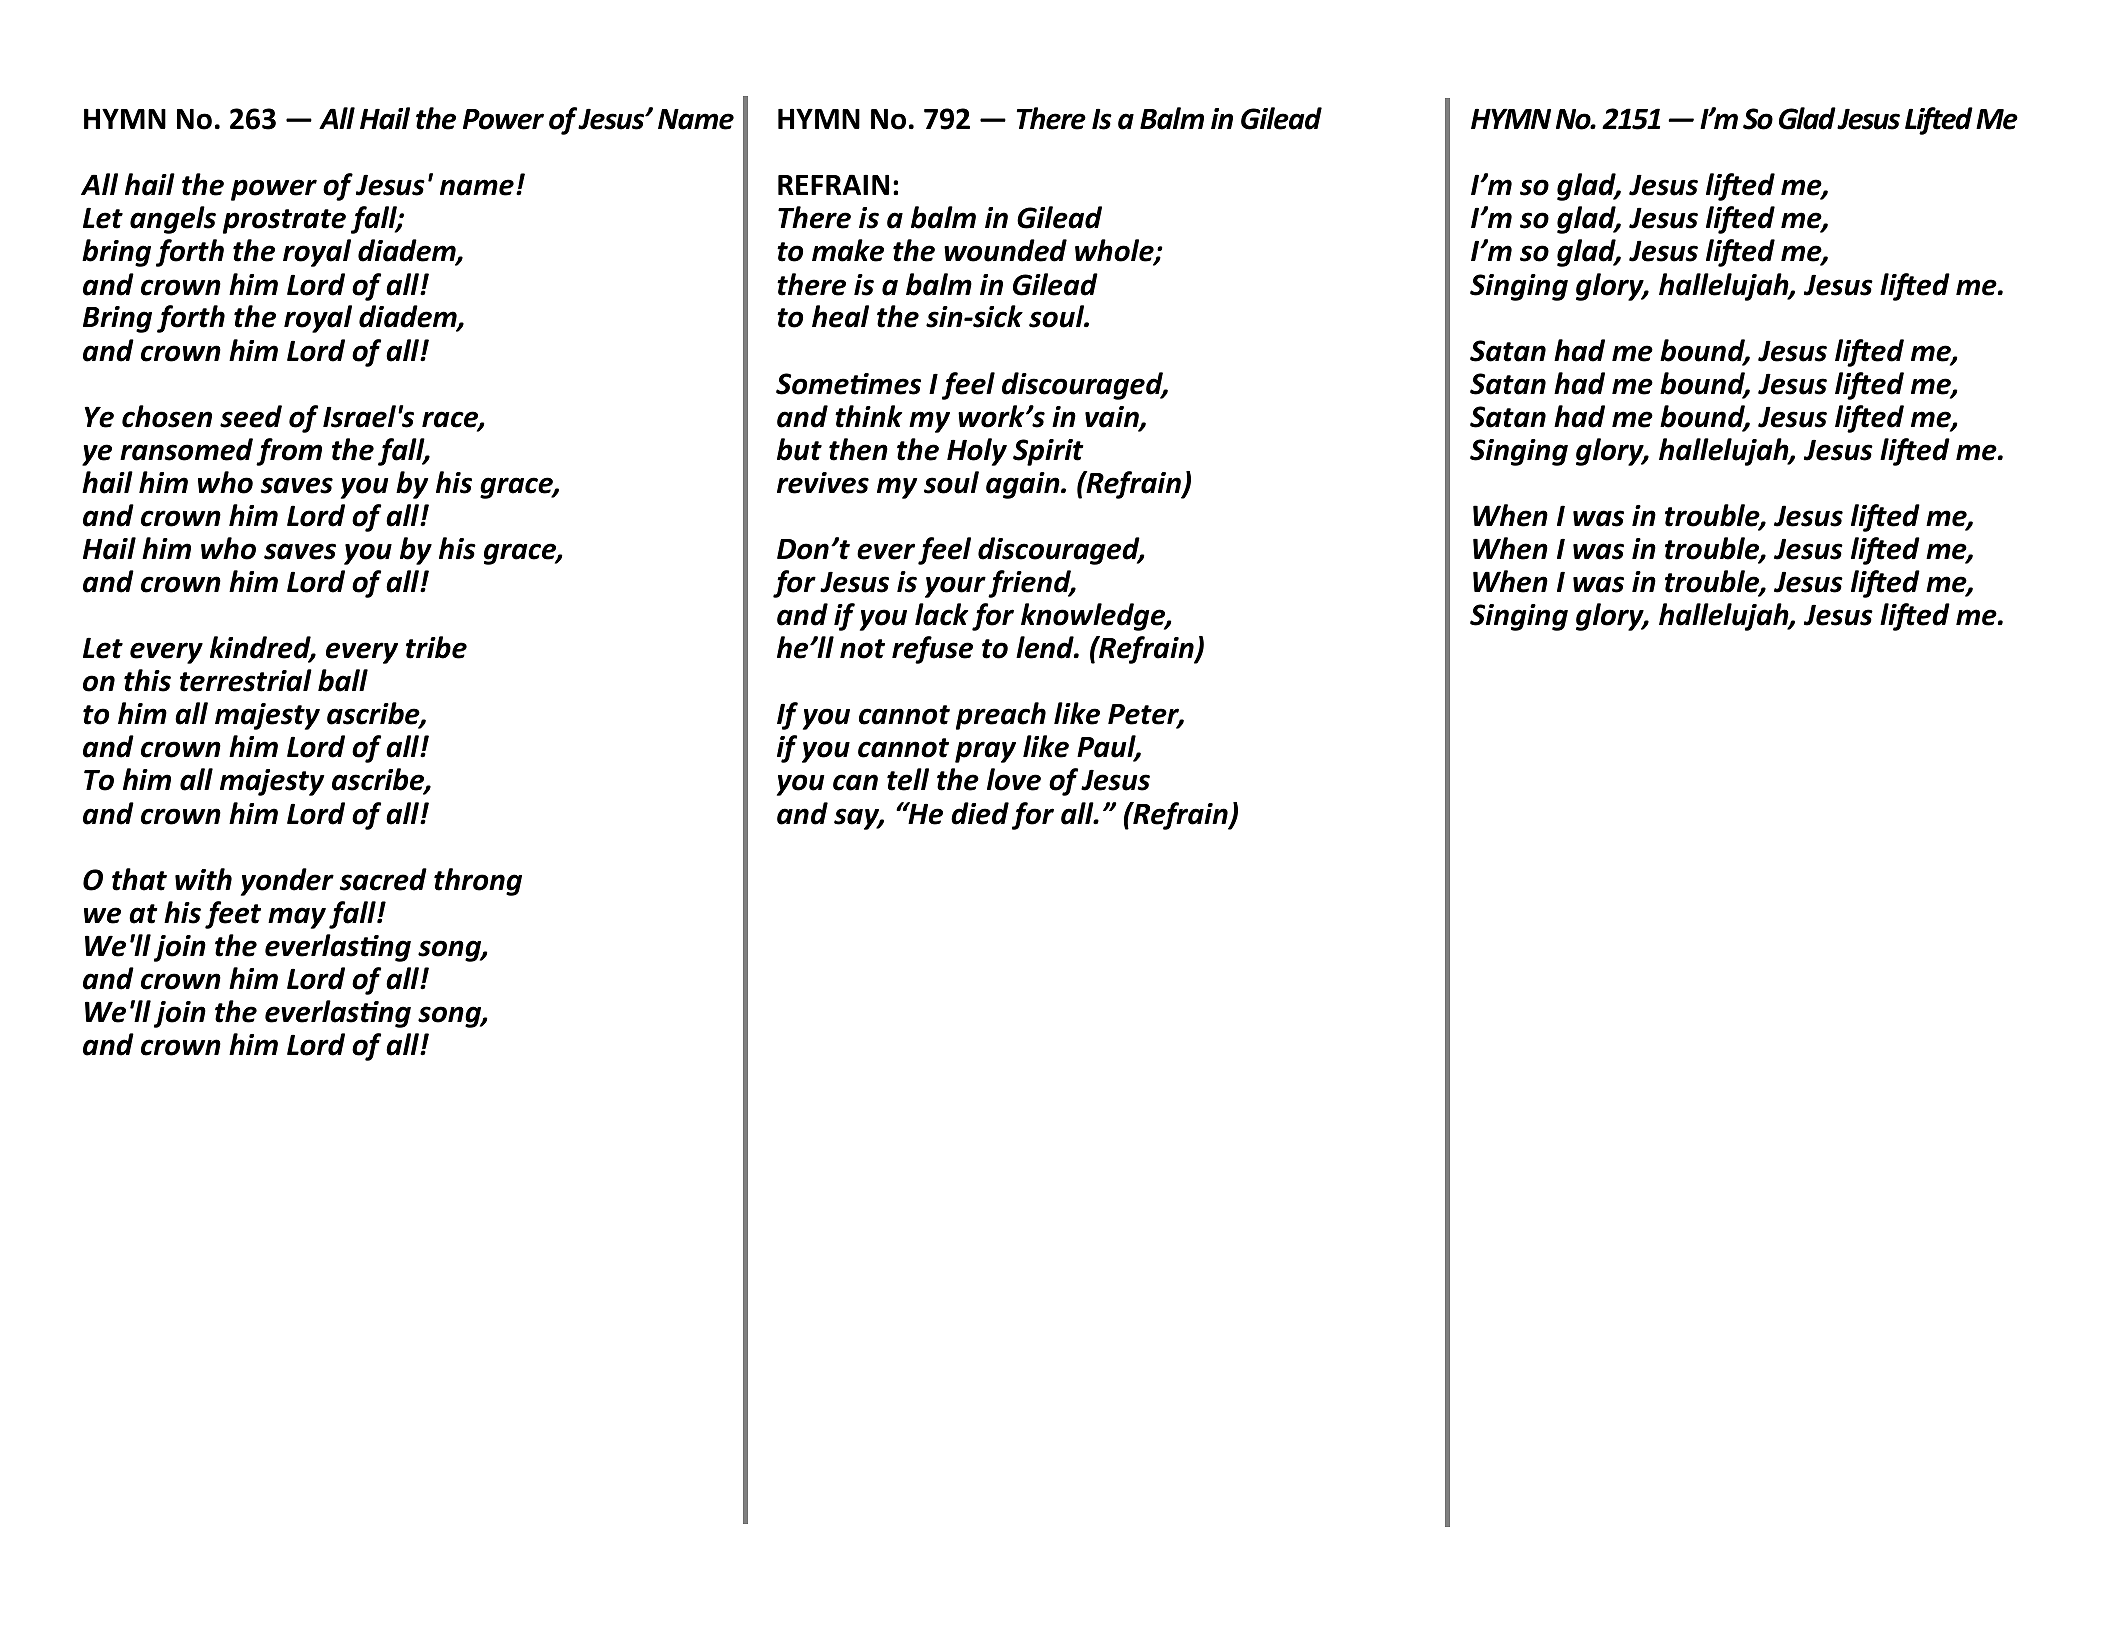 Image resolution: width=2103 pixels, height=1625 pixels. Describe the element at coordinates (287, 882) in the screenshot. I see `yonder` at that location.
